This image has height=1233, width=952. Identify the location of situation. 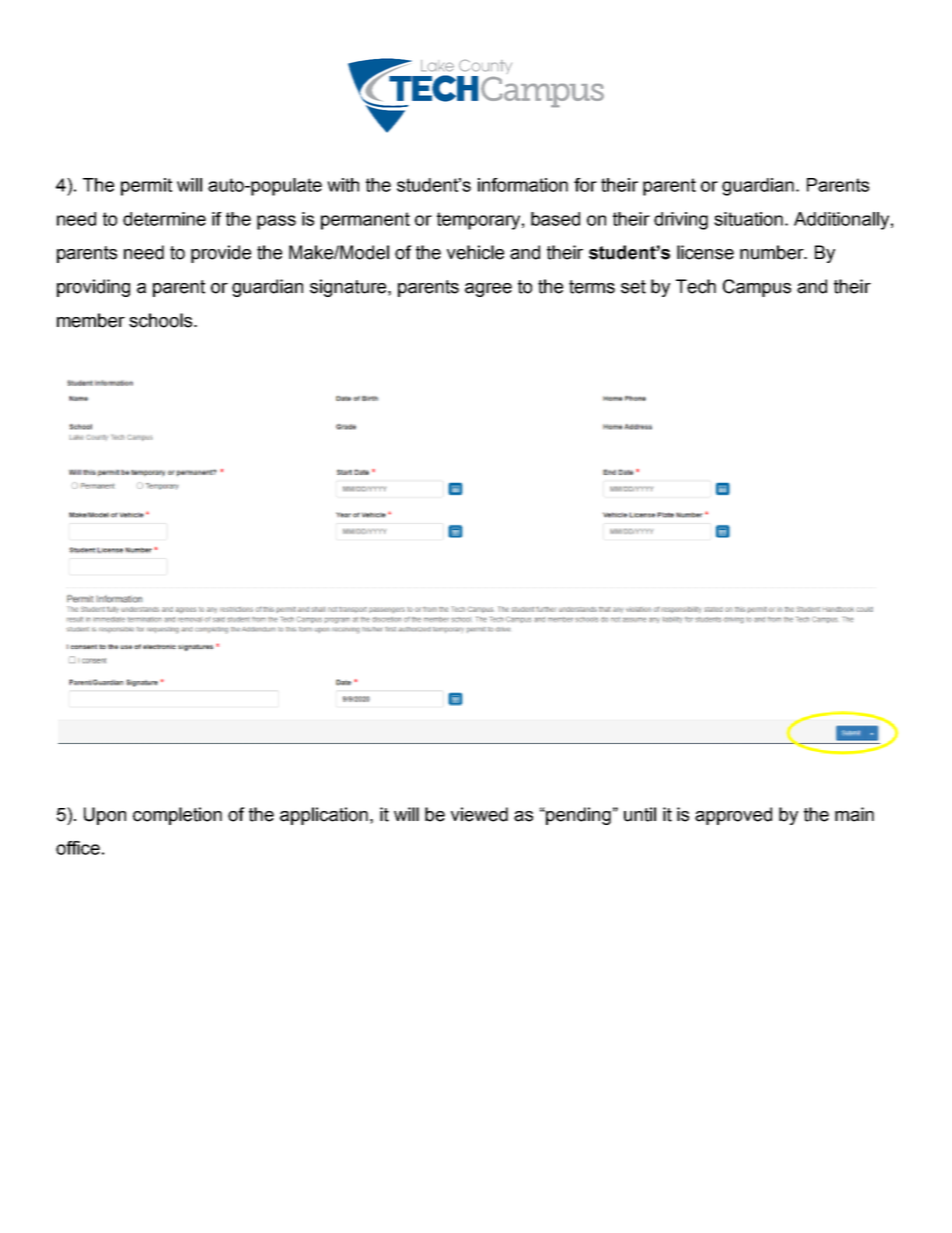
(748, 219).
